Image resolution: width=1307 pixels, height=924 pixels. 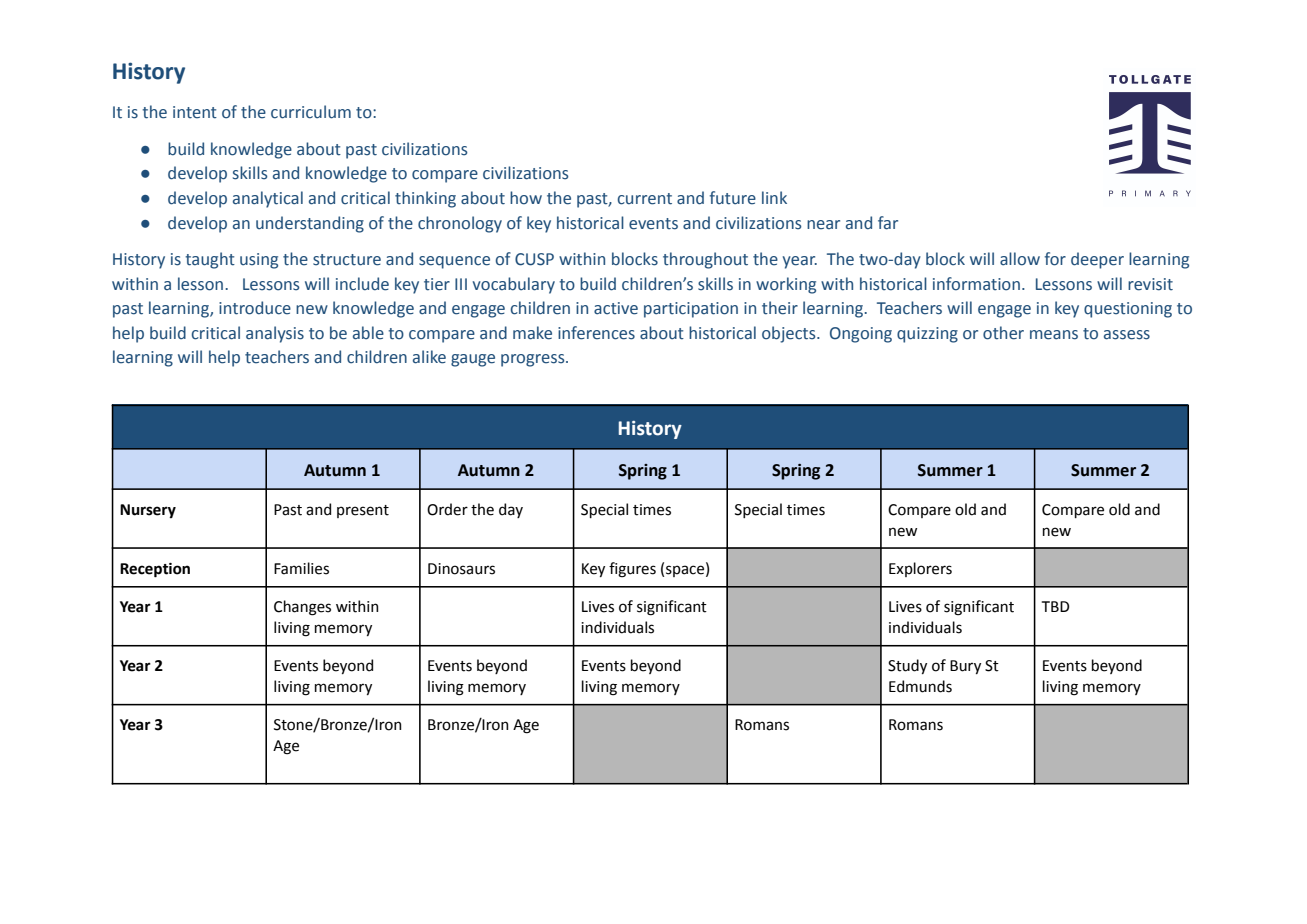 I want to click on current, so click(x=645, y=199).
